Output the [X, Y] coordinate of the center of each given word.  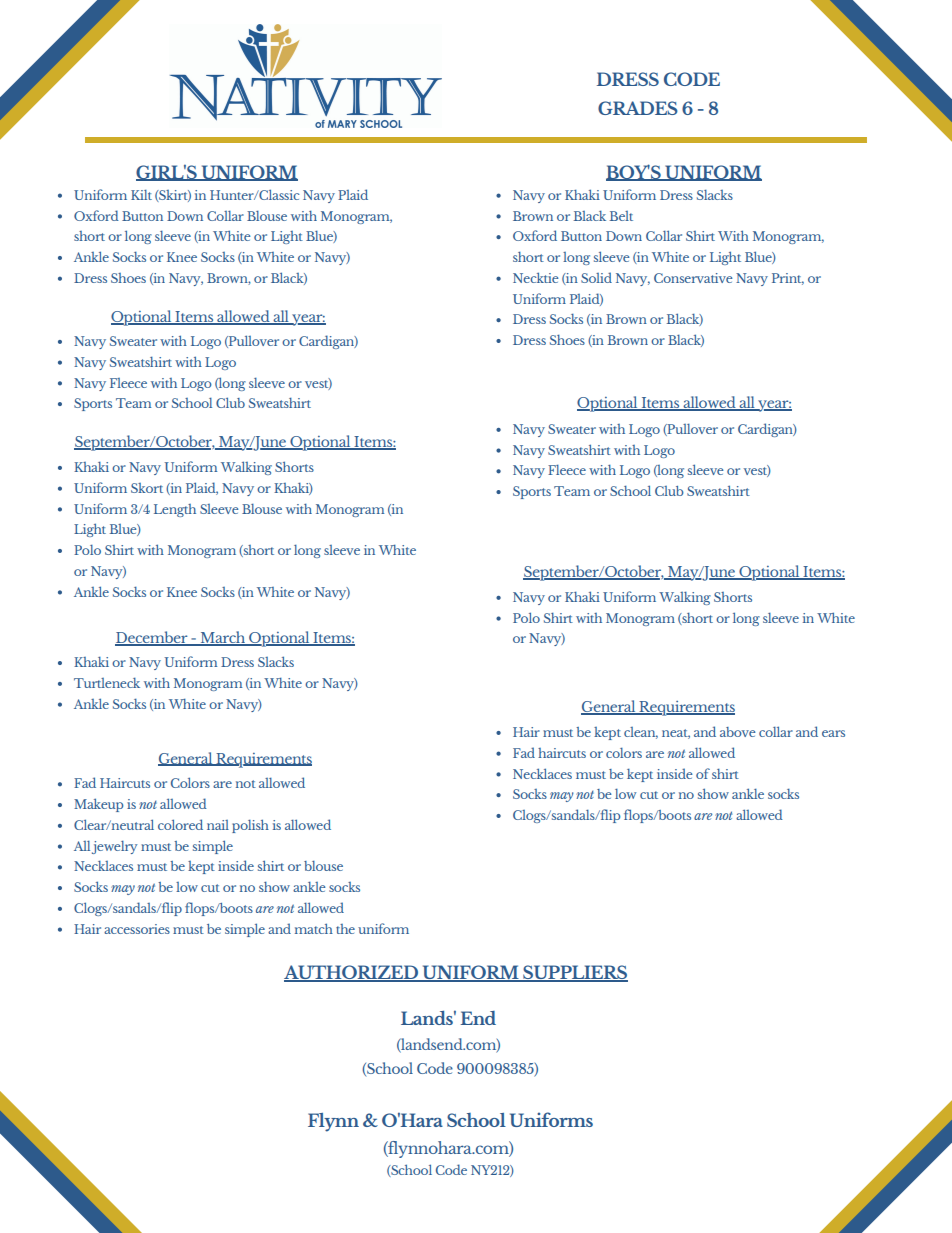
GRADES [638, 108]
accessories [137, 929]
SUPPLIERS [574, 973]
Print [788, 279]
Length [175, 510]
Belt [621, 216]
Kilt [141, 195]
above [738, 732]
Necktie [536, 277]
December [152, 638]
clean [641, 733]
